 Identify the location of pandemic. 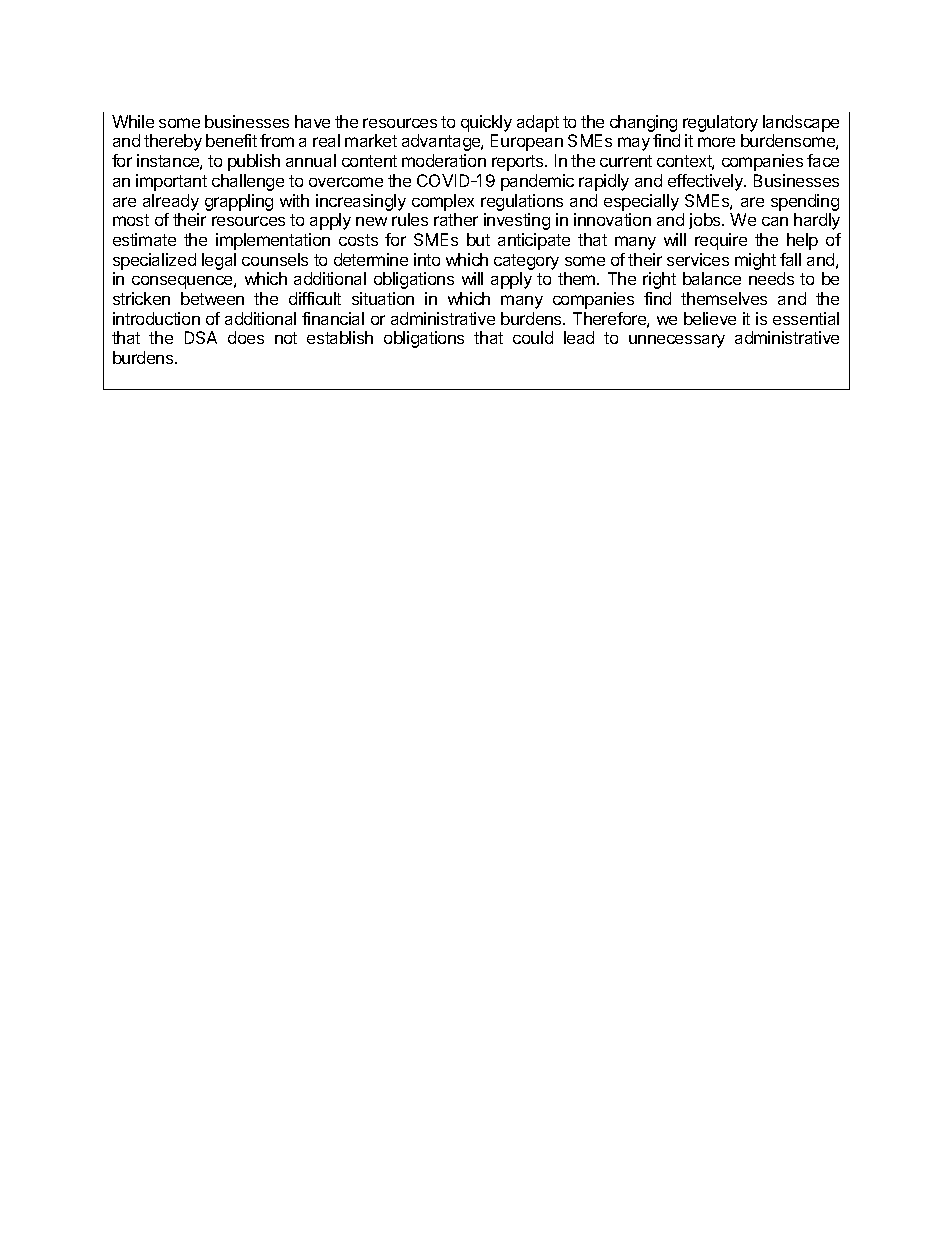
(537, 182).
